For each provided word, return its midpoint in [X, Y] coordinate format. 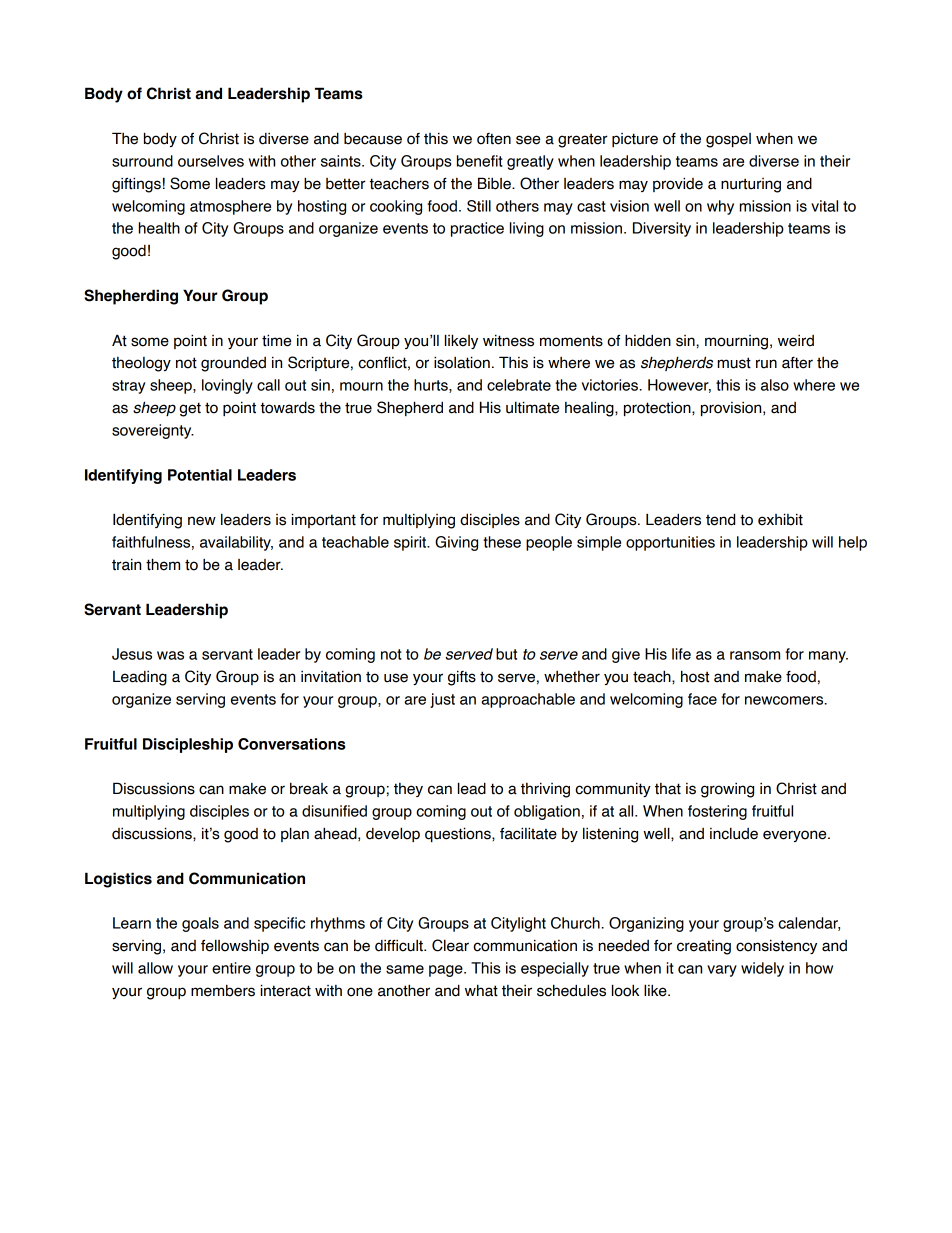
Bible [495, 183]
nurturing [751, 185]
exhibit [780, 519]
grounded [233, 364]
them [163, 564]
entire [231, 968]
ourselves [211, 161]
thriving [545, 790]
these [502, 542]
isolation [462, 362]
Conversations [291, 744]
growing [727, 790]
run [766, 364]
